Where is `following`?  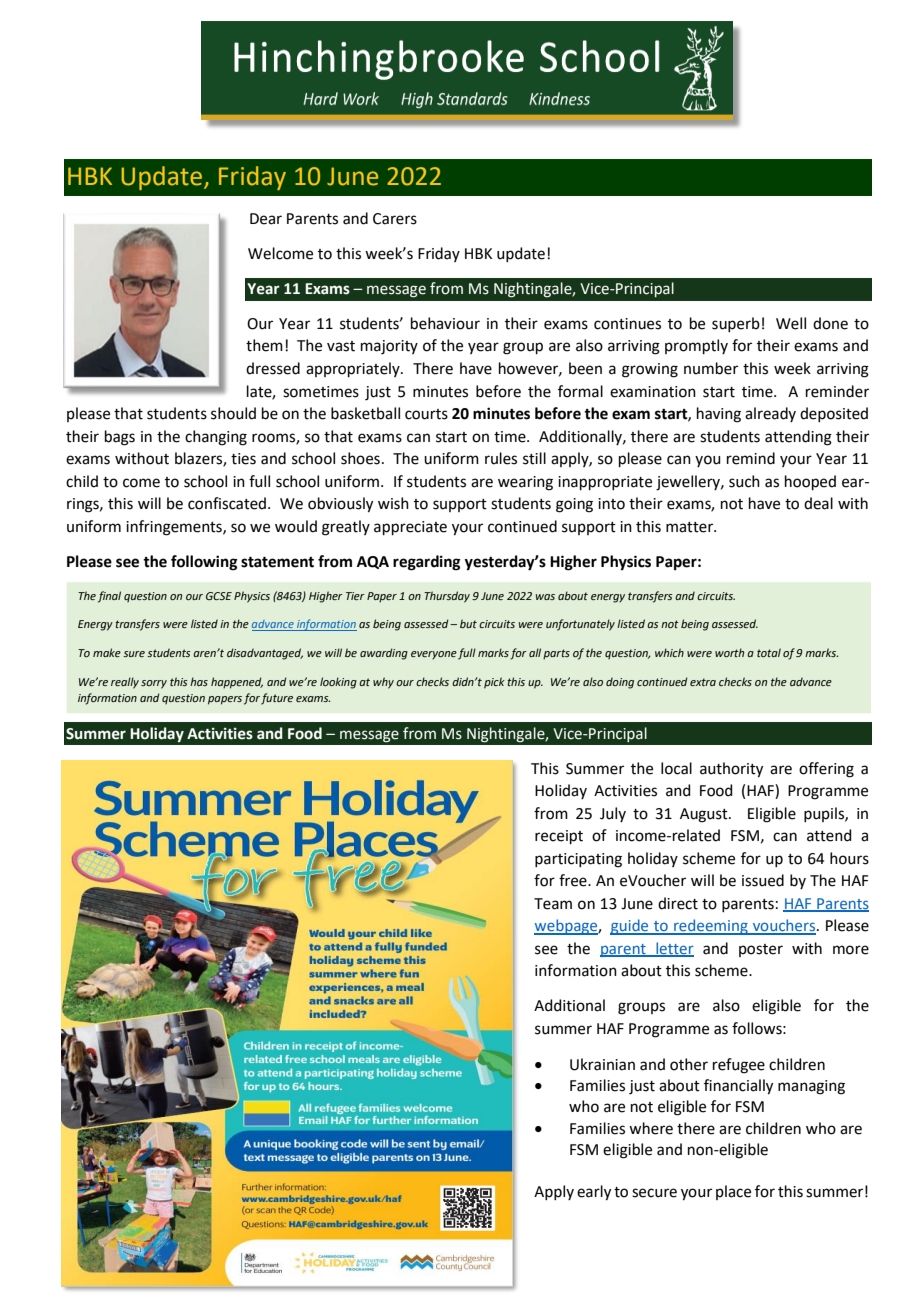
following is located at coordinates (204, 563).
